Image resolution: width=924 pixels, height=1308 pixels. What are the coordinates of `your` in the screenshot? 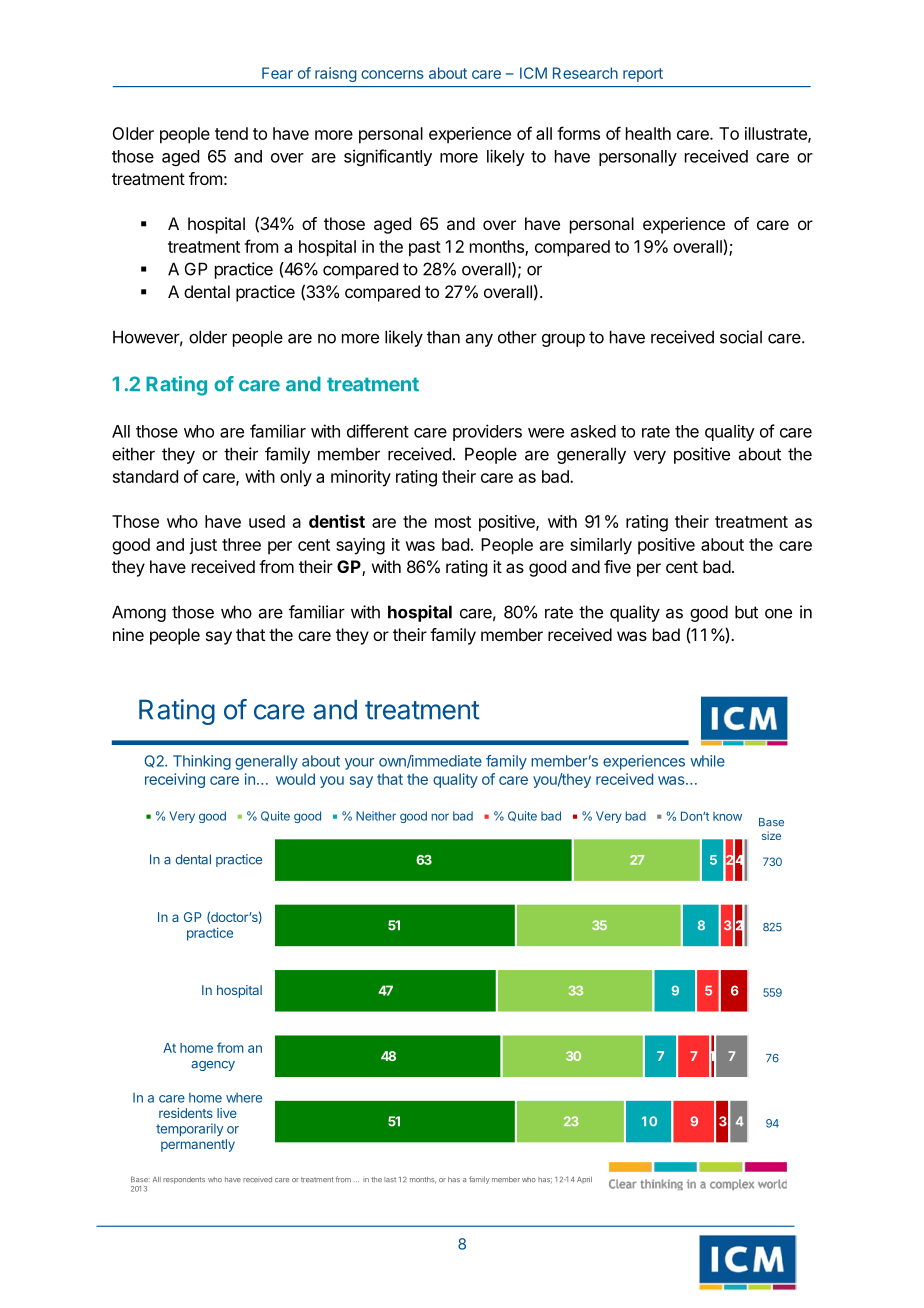 It's located at (359, 764).
